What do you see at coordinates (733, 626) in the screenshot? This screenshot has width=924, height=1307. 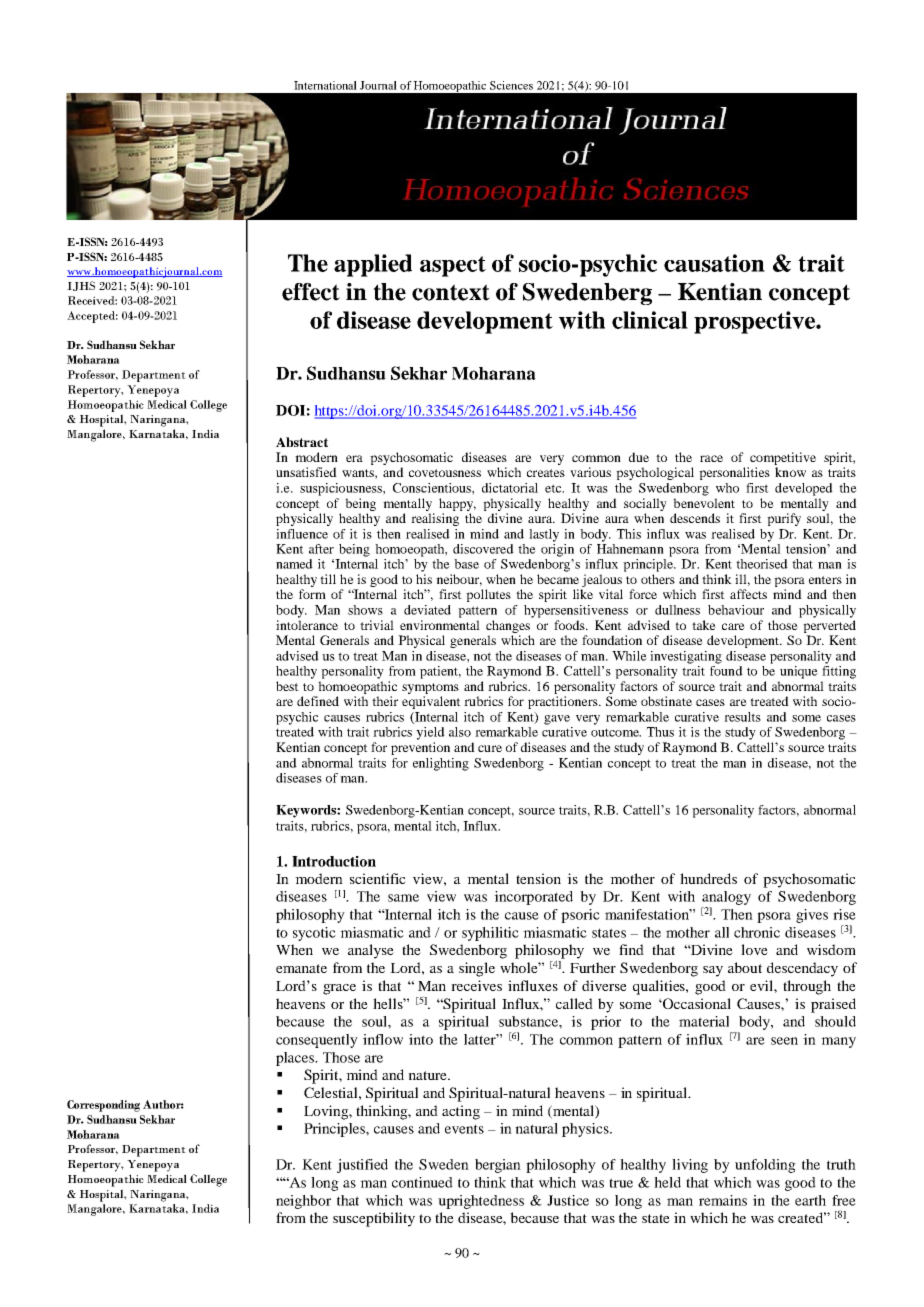 I see `care` at bounding box center [733, 626].
